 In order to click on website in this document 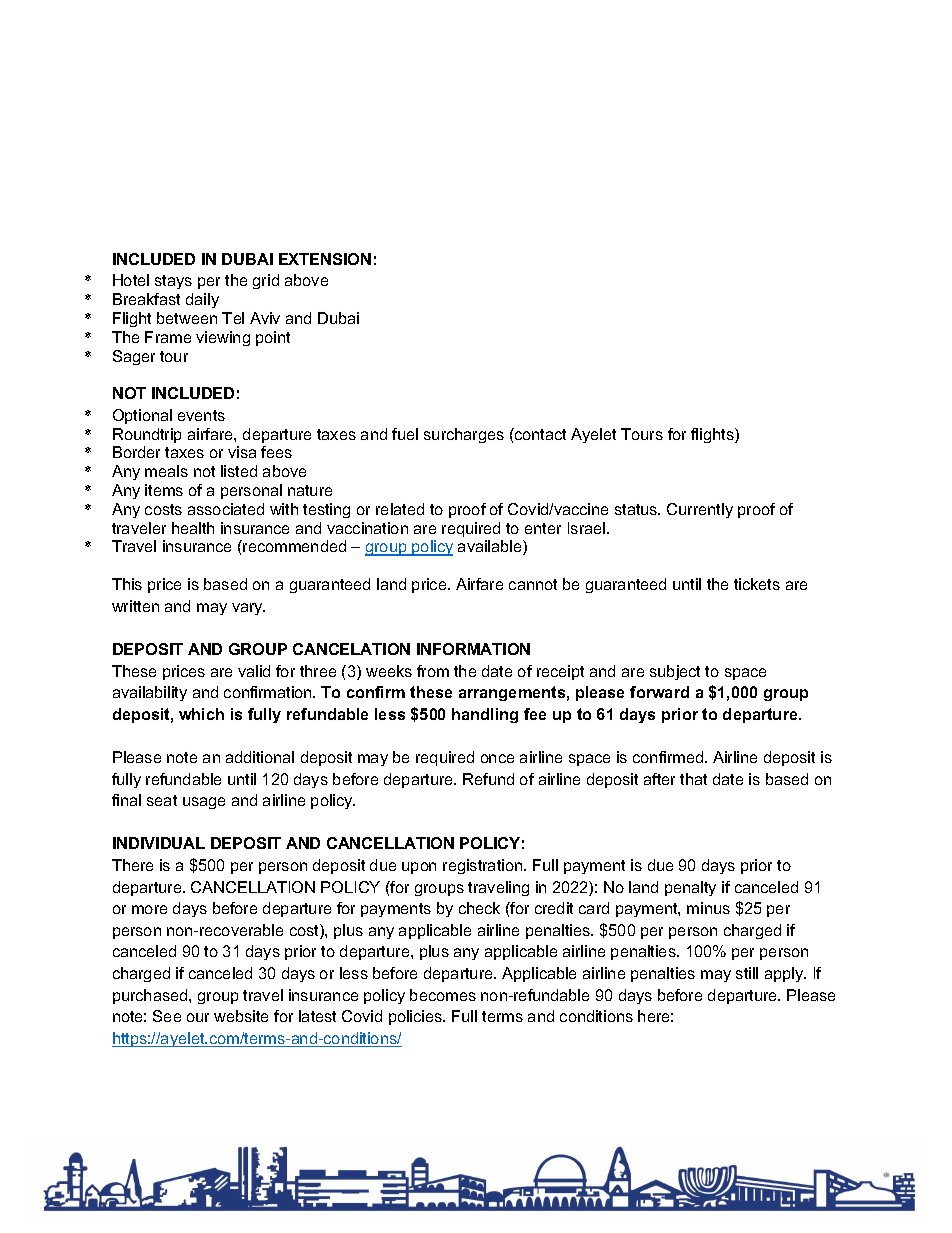, I will do `click(241, 1016)`.
